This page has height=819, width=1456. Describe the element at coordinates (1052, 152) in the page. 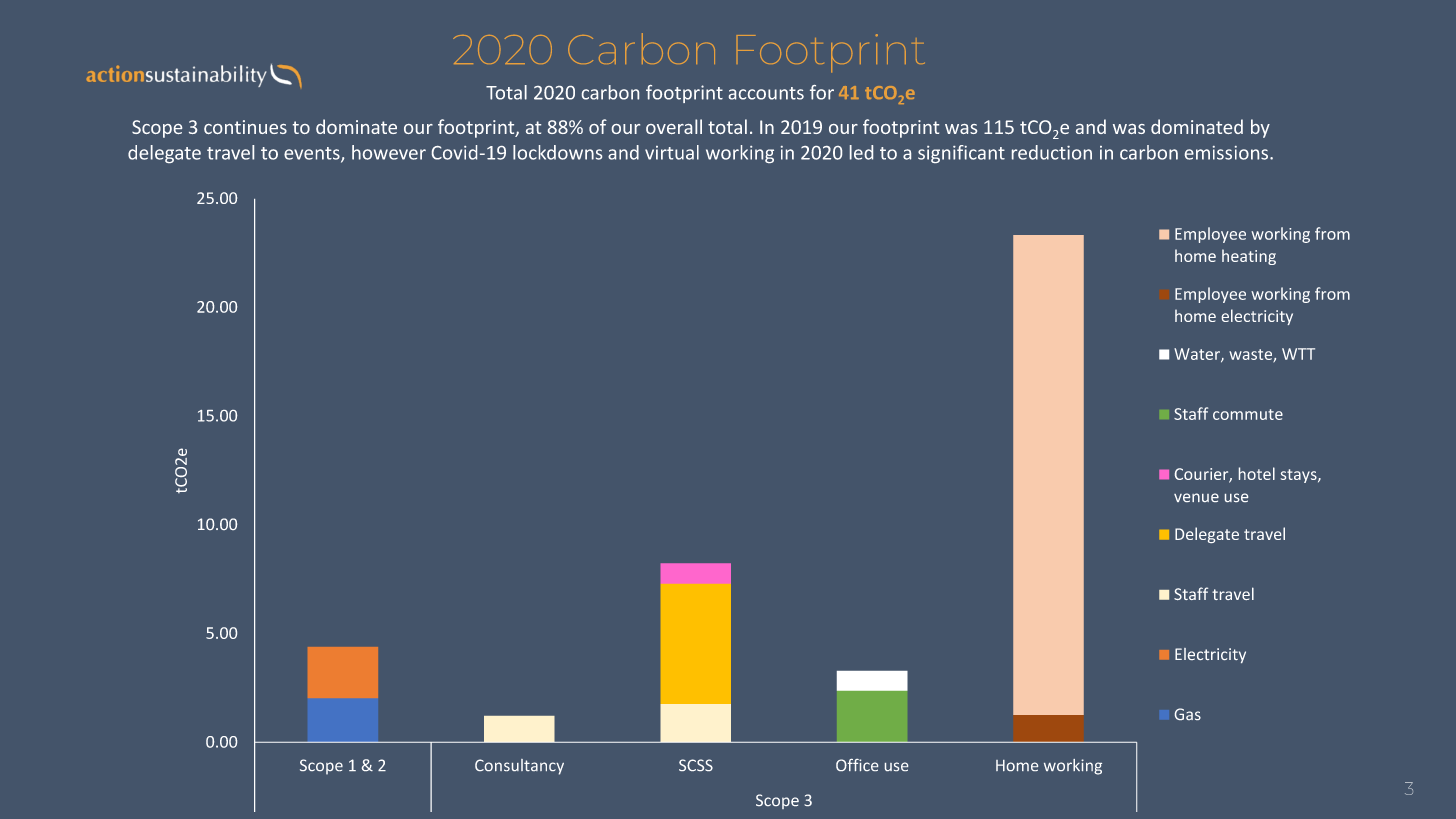

I see `reduction` at that location.
